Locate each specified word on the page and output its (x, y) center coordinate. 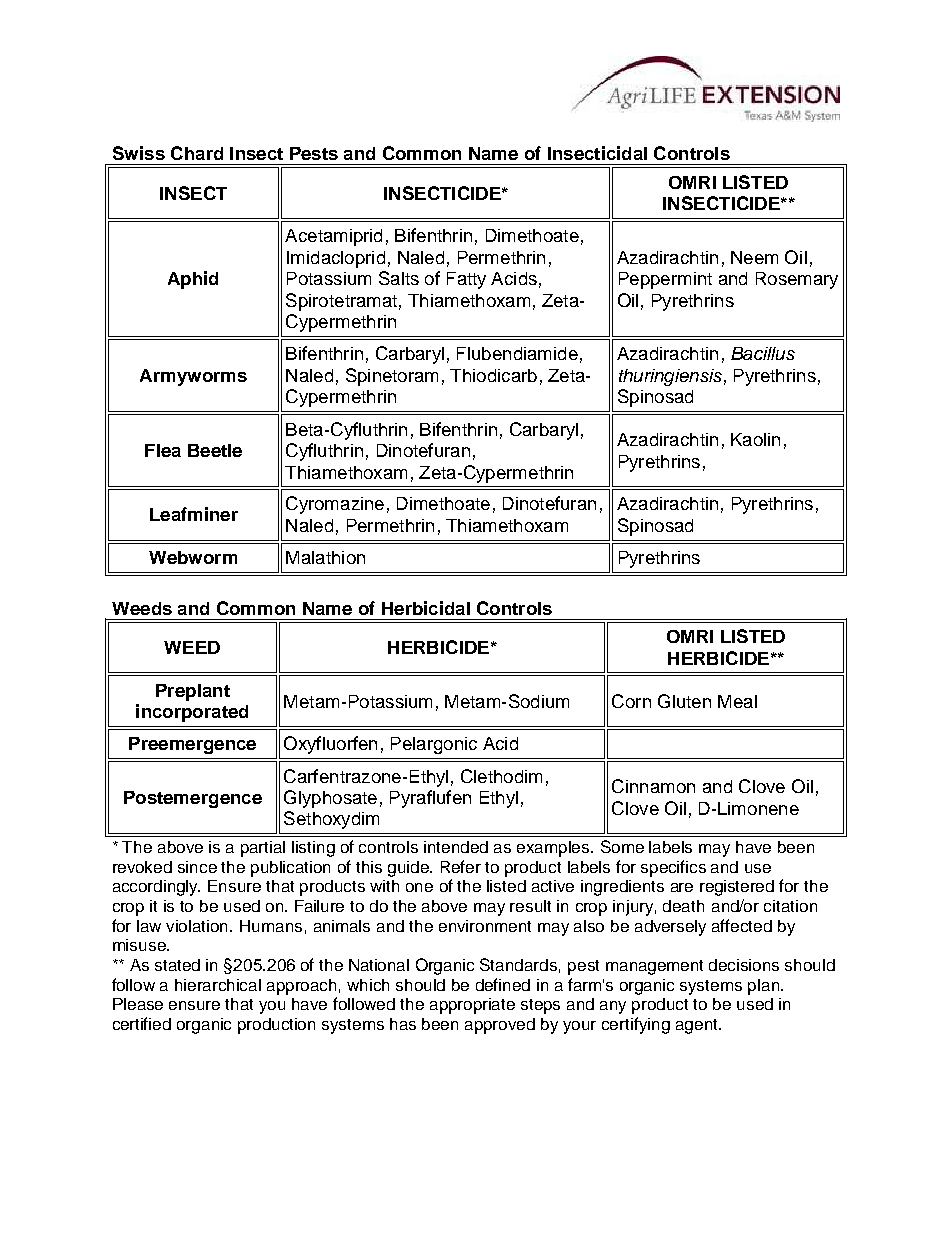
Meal (737, 701)
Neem (754, 257)
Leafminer (194, 514)
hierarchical (218, 985)
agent (698, 1026)
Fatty (466, 280)
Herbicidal (426, 608)
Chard (197, 153)
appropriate (472, 1006)
